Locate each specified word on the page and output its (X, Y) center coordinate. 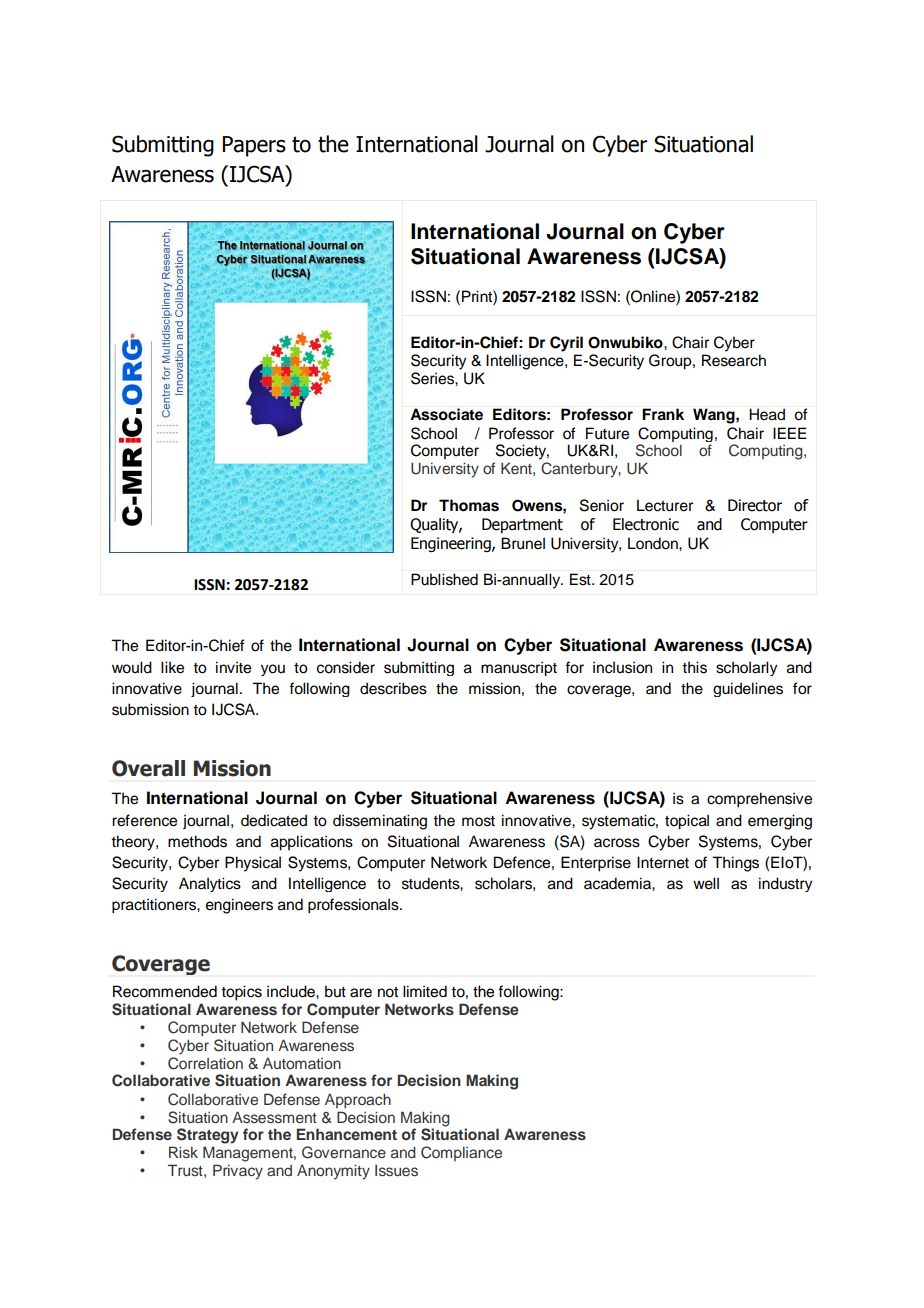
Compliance (461, 1153)
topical (687, 822)
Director (755, 505)
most (478, 821)
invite (233, 667)
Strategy (208, 1136)
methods (197, 841)
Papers (254, 146)
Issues (396, 1170)
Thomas (469, 505)
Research (734, 360)
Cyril (566, 344)
